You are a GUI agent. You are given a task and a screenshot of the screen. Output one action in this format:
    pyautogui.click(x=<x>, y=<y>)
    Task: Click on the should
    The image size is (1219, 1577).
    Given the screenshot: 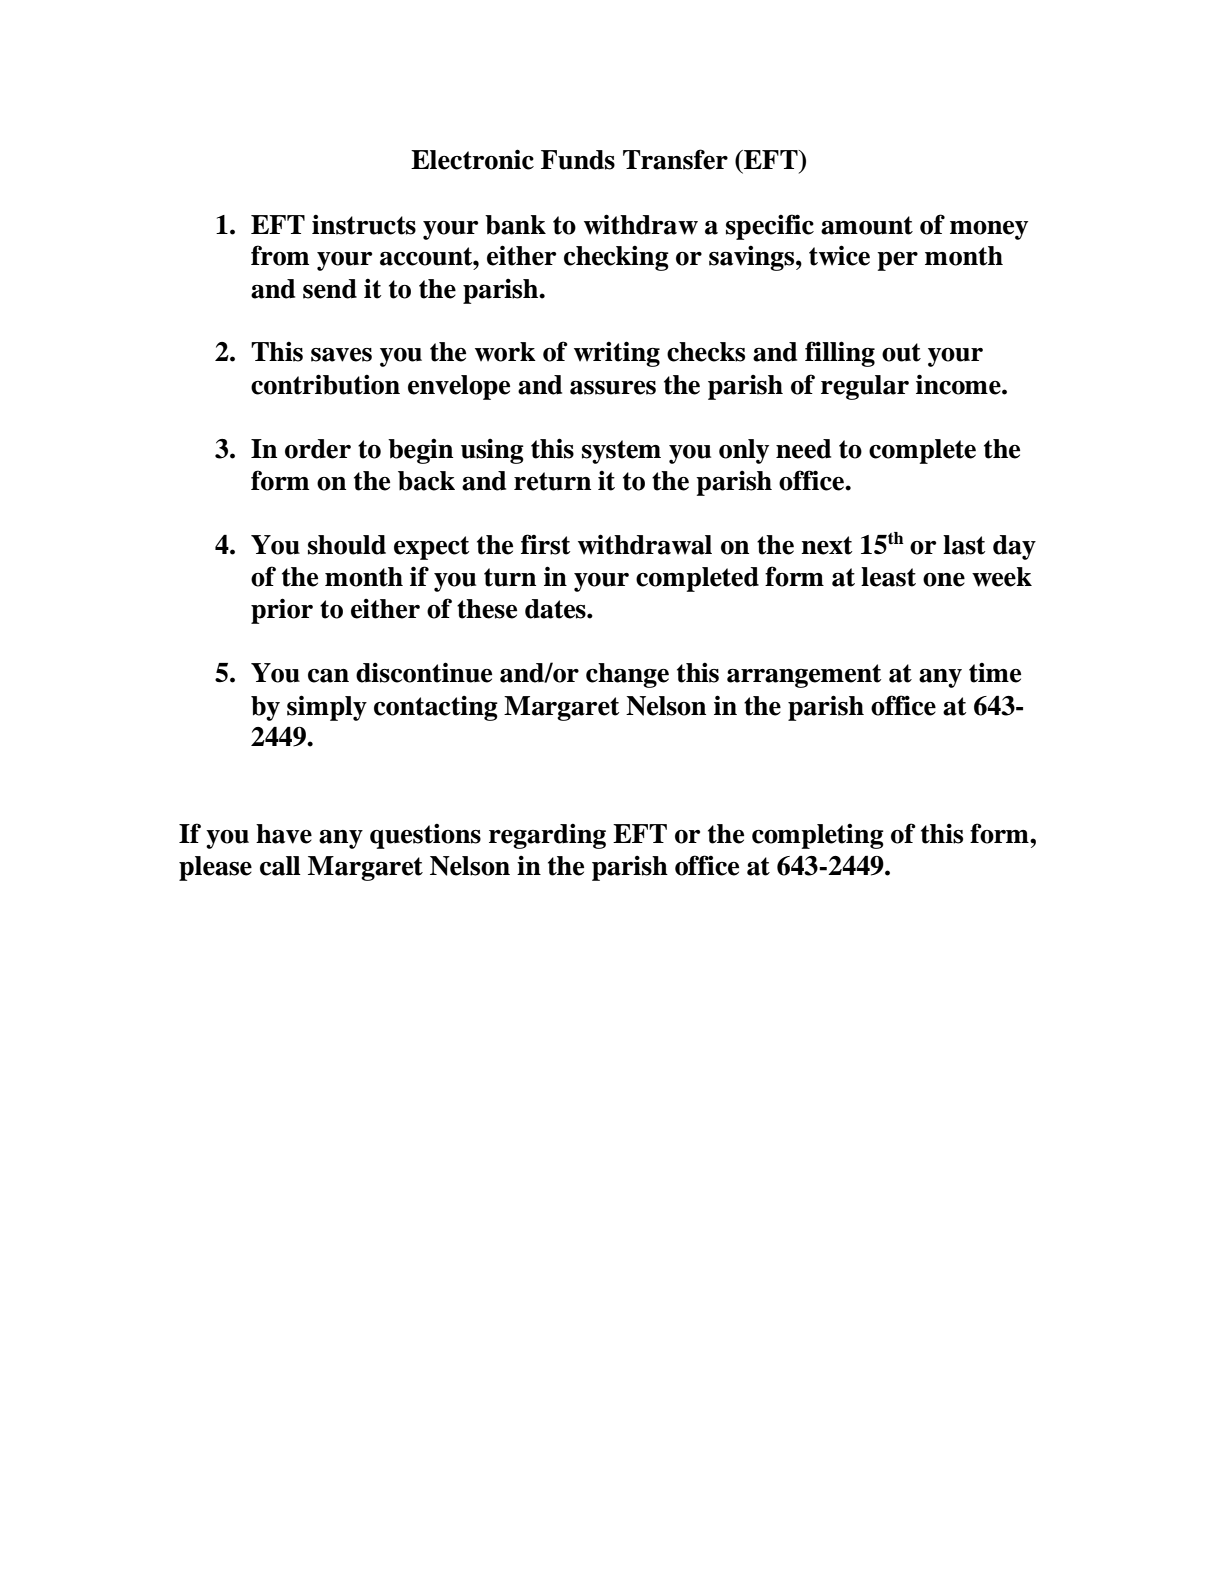 What is the action you would take?
    pyautogui.click(x=347, y=545)
